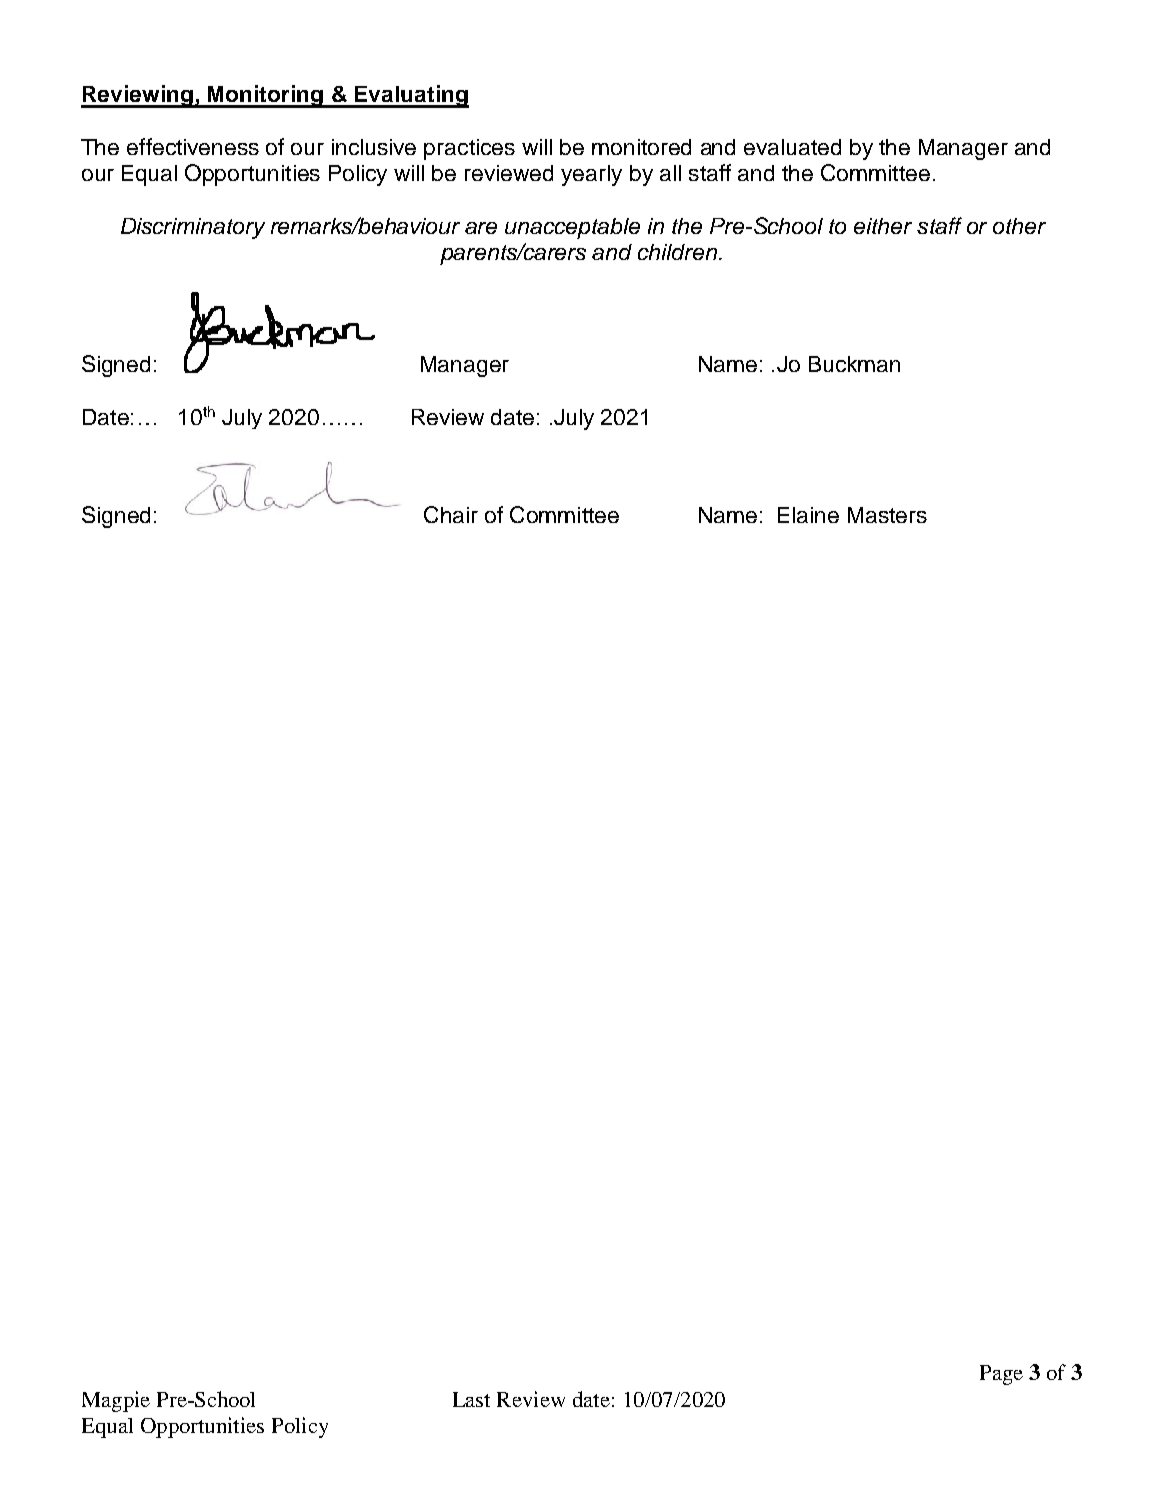 The image size is (1163, 1505). Describe the element at coordinates (887, 515) in the screenshot. I see `Masters` at that location.
